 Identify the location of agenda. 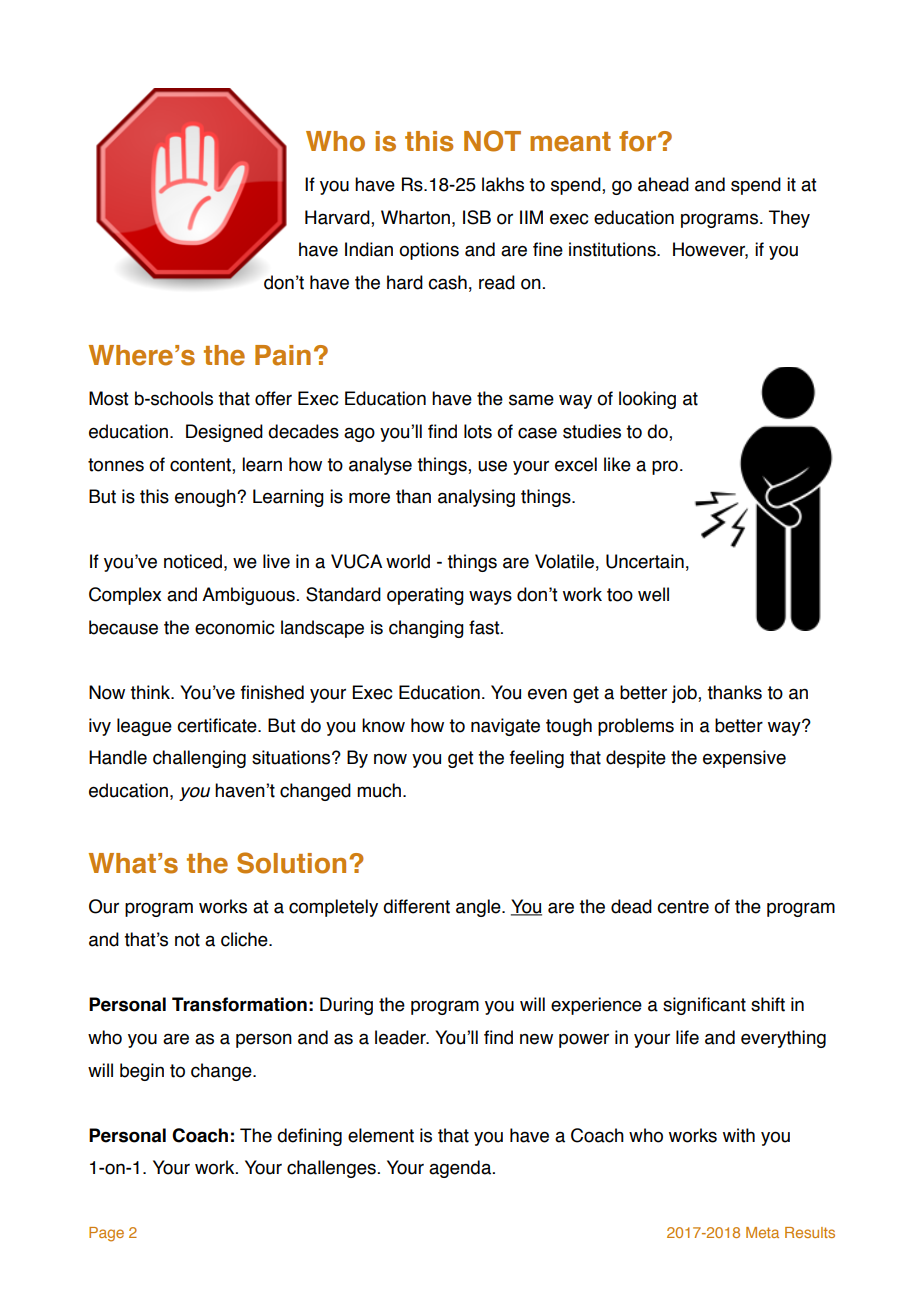
(460, 1169).
